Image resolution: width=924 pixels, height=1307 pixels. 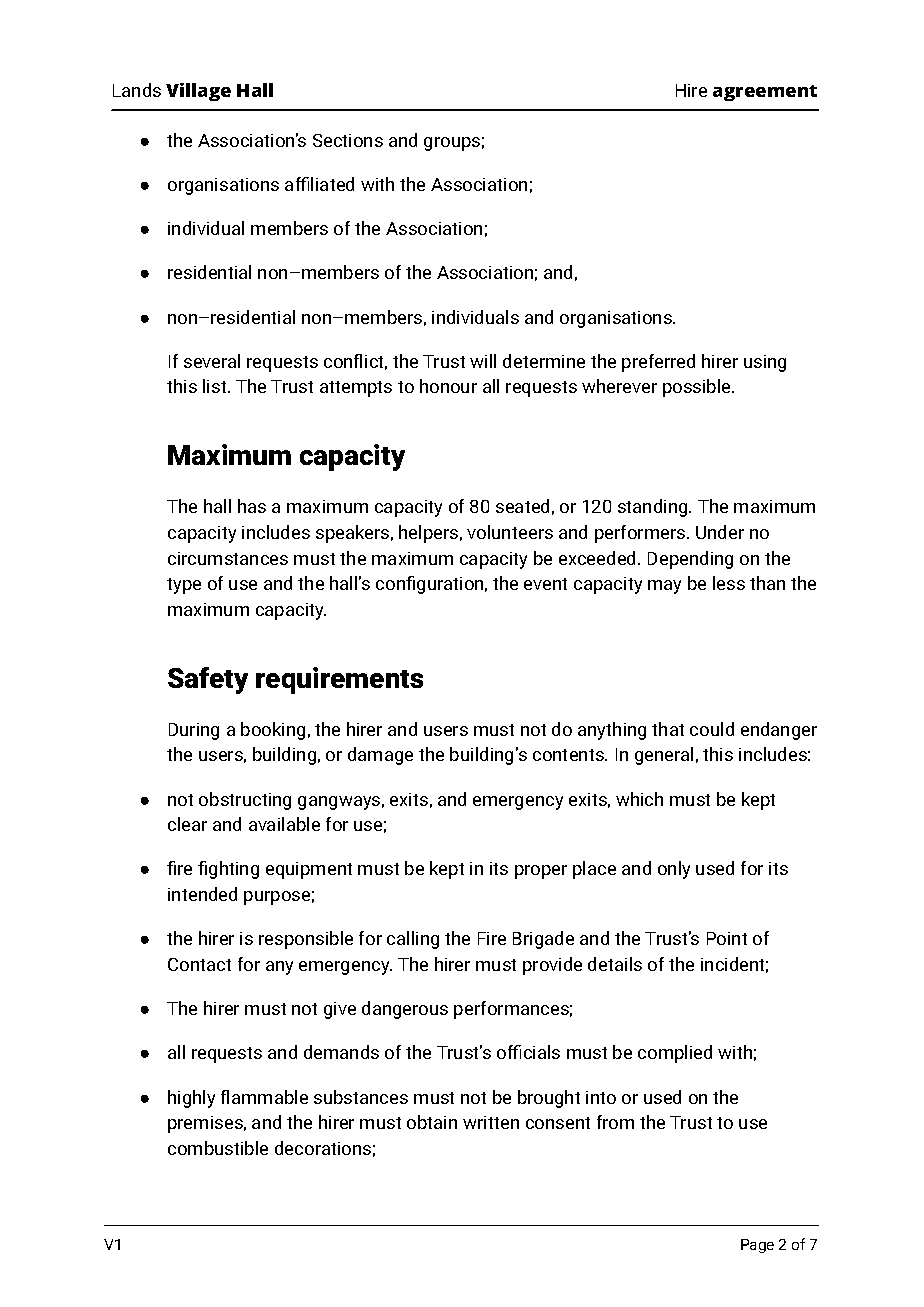 What do you see at coordinates (228, 870) in the screenshot?
I see `fighting` at bounding box center [228, 870].
